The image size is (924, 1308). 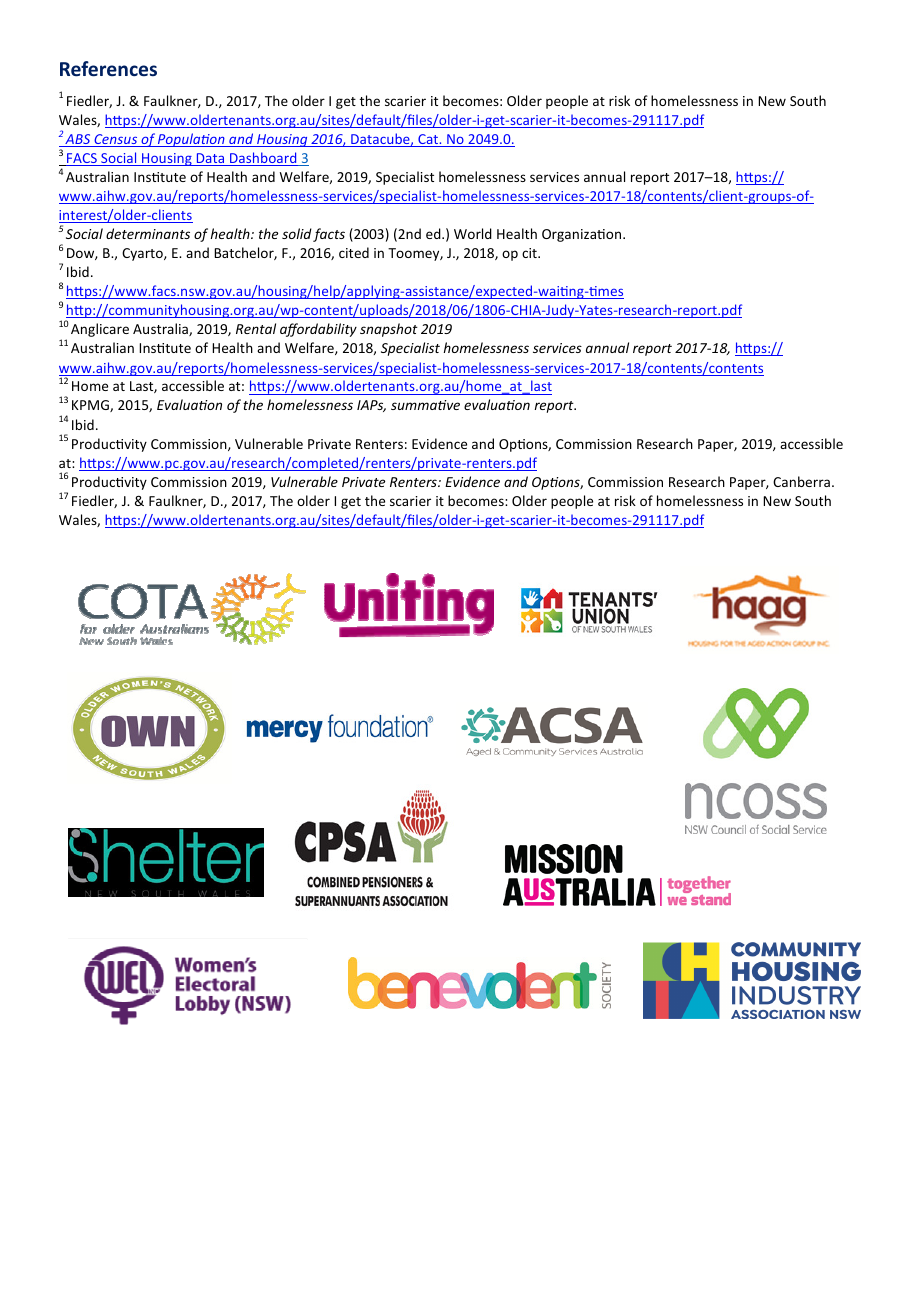 I want to click on Rental, so click(x=256, y=328).
